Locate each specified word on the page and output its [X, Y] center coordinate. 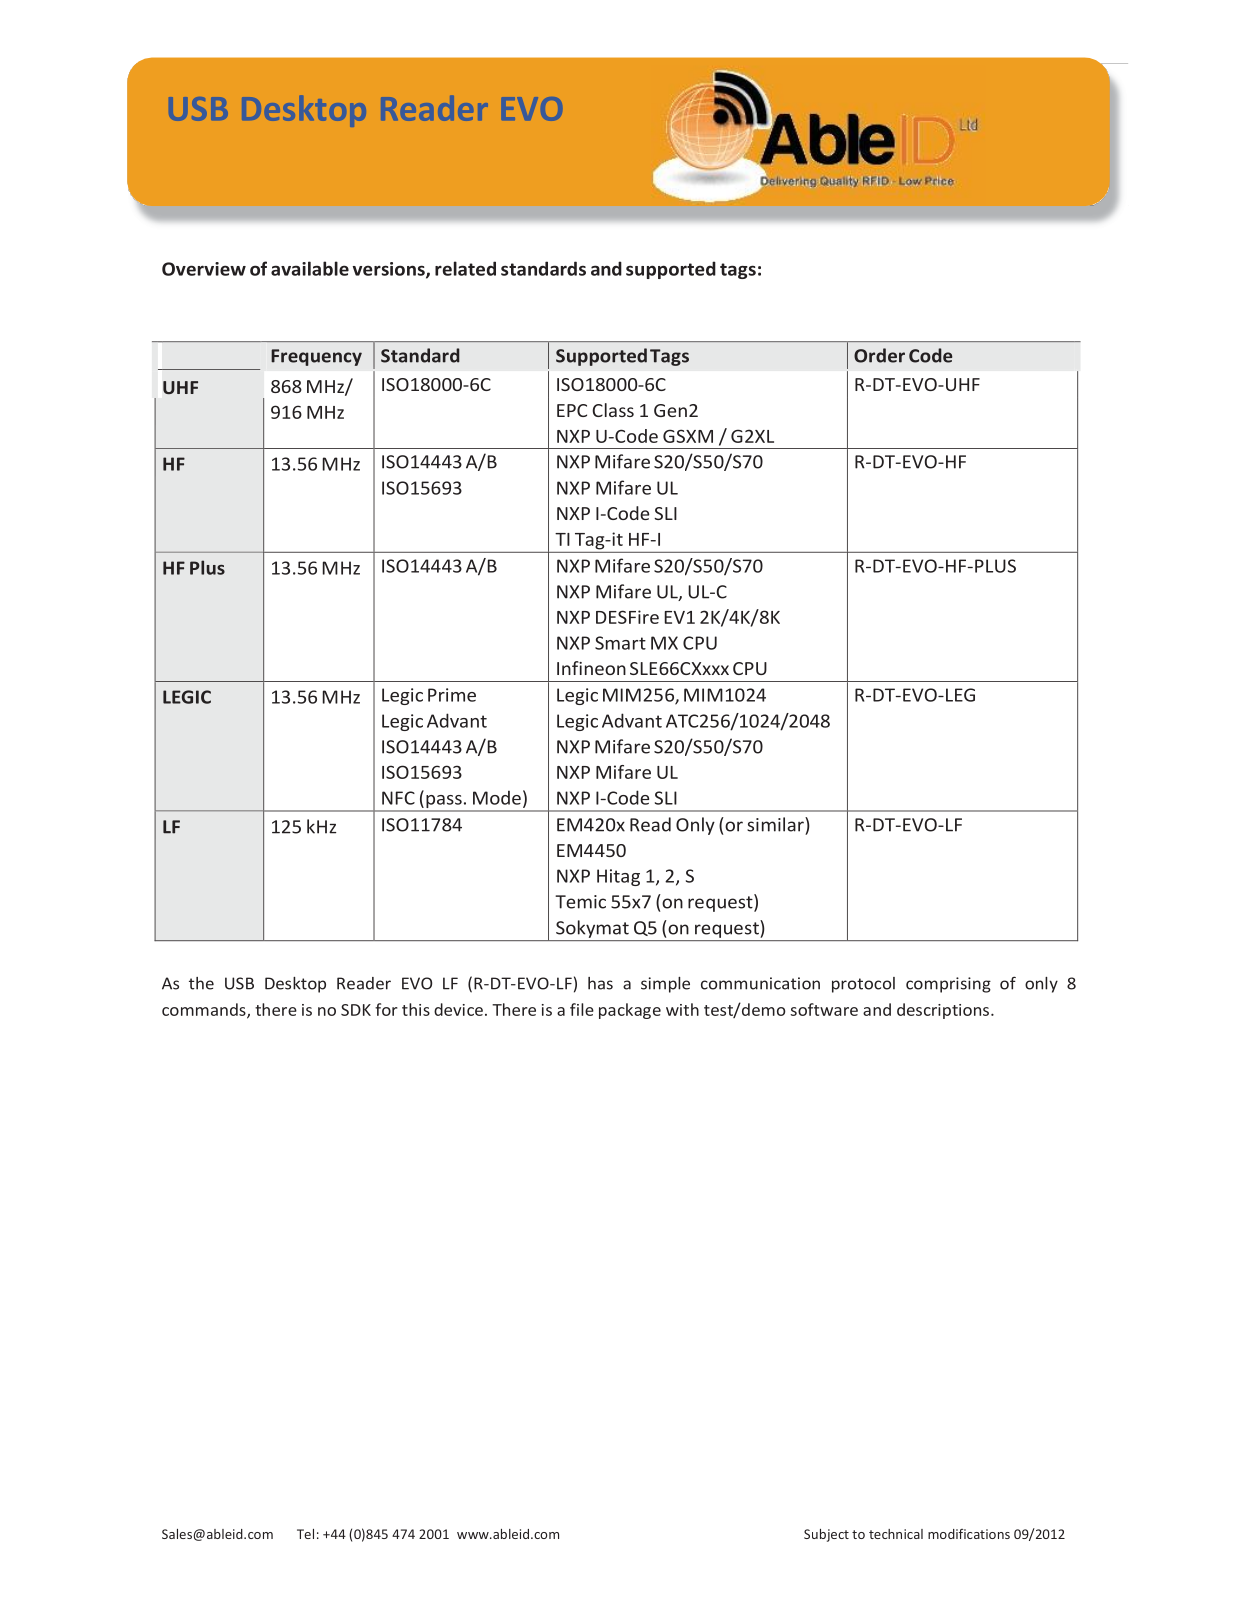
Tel [305, 1534]
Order [879, 355]
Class [613, 410]
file [582, 1009]
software [824, 1009]
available [310, 268]
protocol [863, 985]
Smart [620, 643]
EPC [572, 410]
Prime [452, 695]
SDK [356, 1010]
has [600, 983]
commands [205, 1010]
